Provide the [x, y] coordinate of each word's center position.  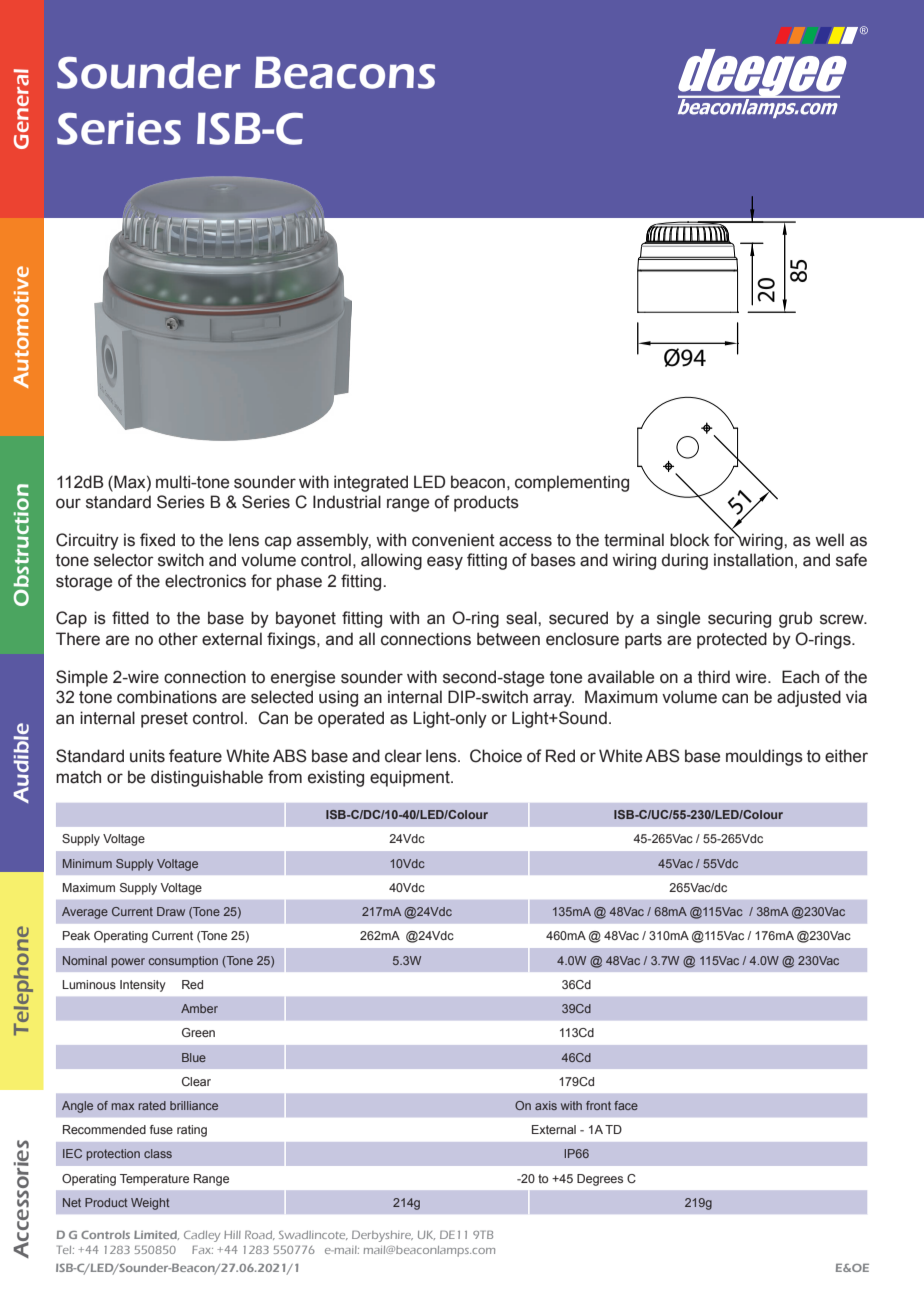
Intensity [143, 986]
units [147, 756]
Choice [496, 756]
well [829, 540]
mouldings [764, 757]
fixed [157, 540]
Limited [156, 1235]
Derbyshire [382, 1236]
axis [546, 1105]
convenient [453, 540]
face [626, 1105]
